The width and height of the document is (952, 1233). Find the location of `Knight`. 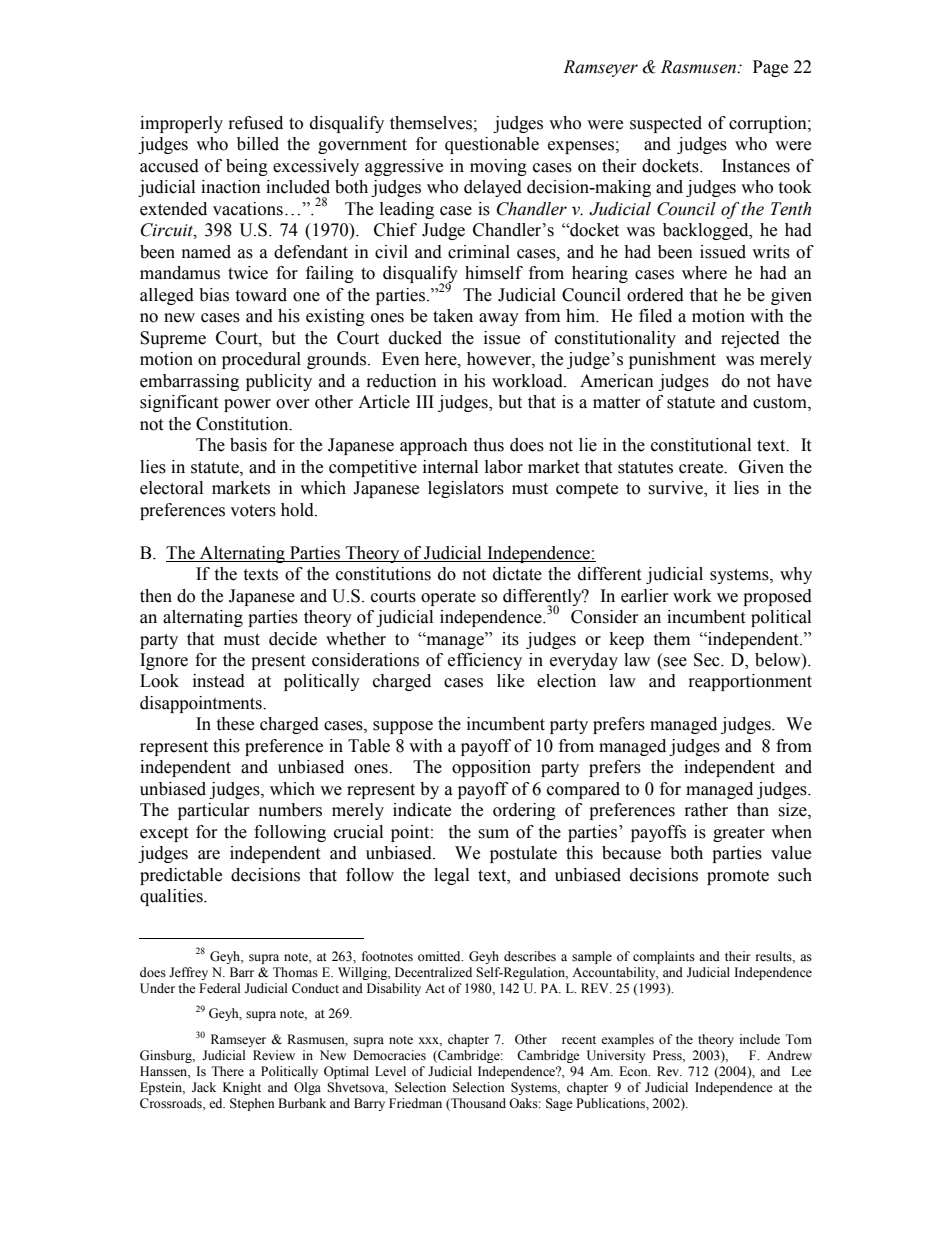

Knight is located at coordinates (242, 1088).
